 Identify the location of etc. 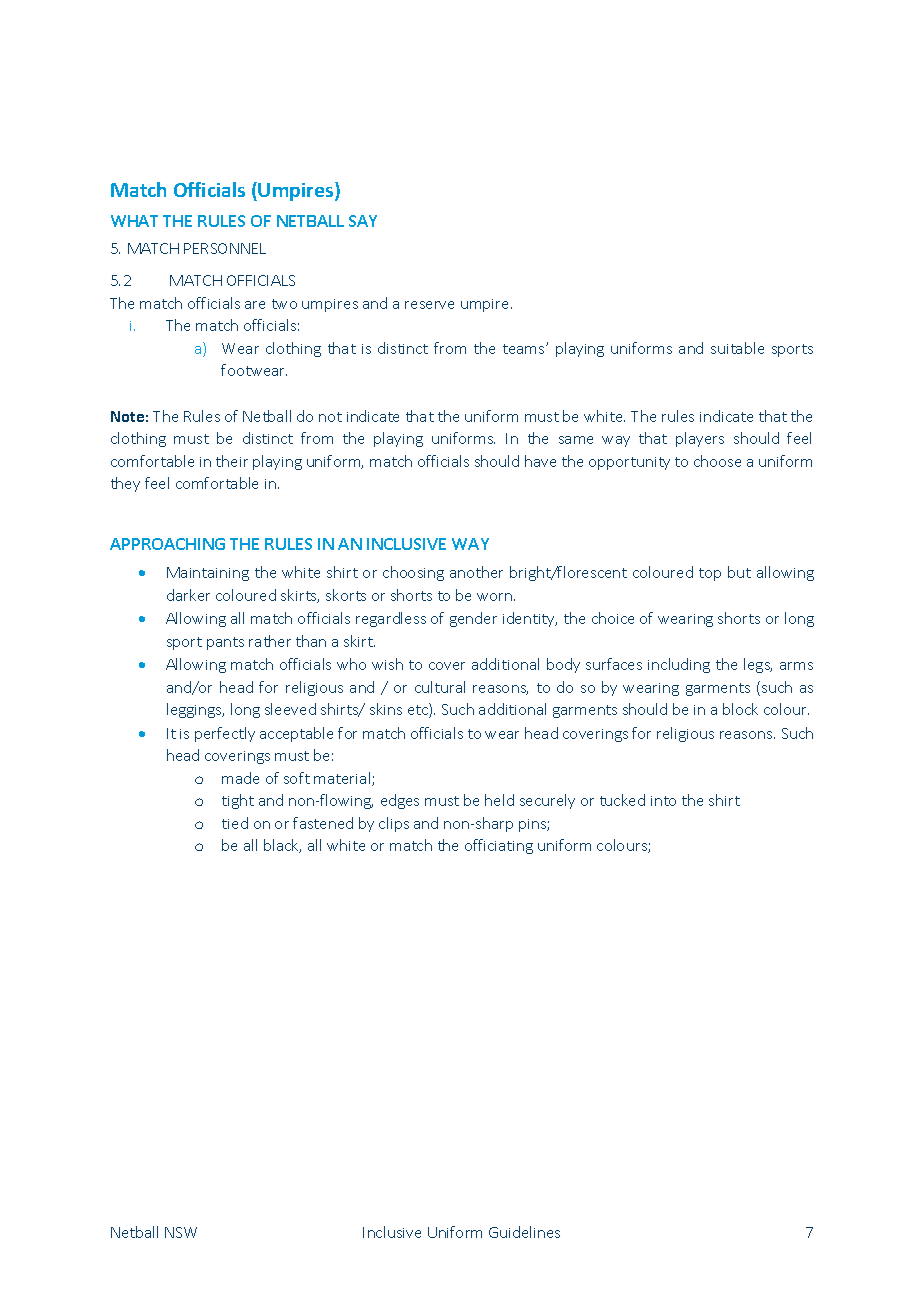
(419, 710).
